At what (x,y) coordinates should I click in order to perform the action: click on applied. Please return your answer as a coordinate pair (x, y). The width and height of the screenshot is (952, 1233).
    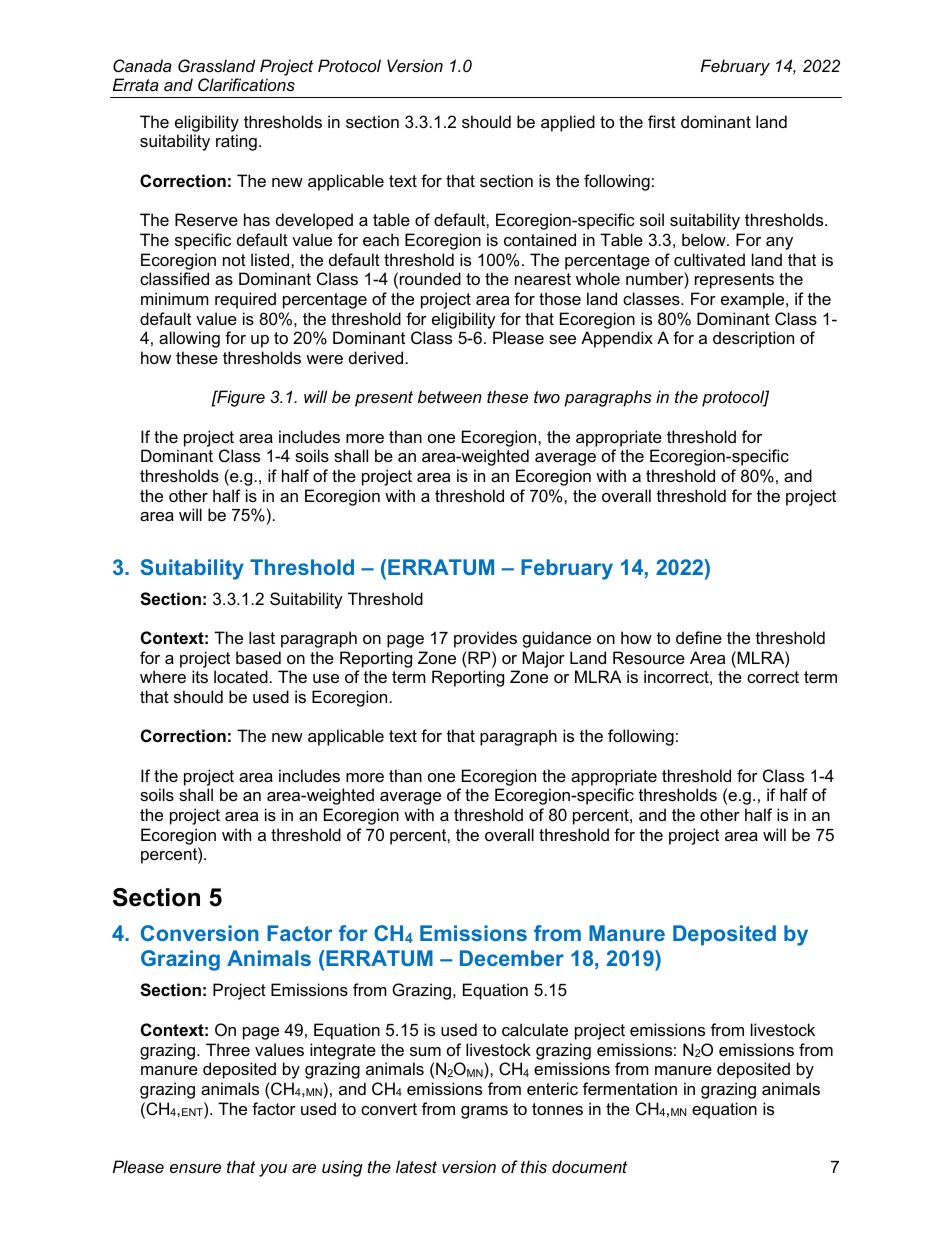
    Looking at the image, I should click on (568, 123).
